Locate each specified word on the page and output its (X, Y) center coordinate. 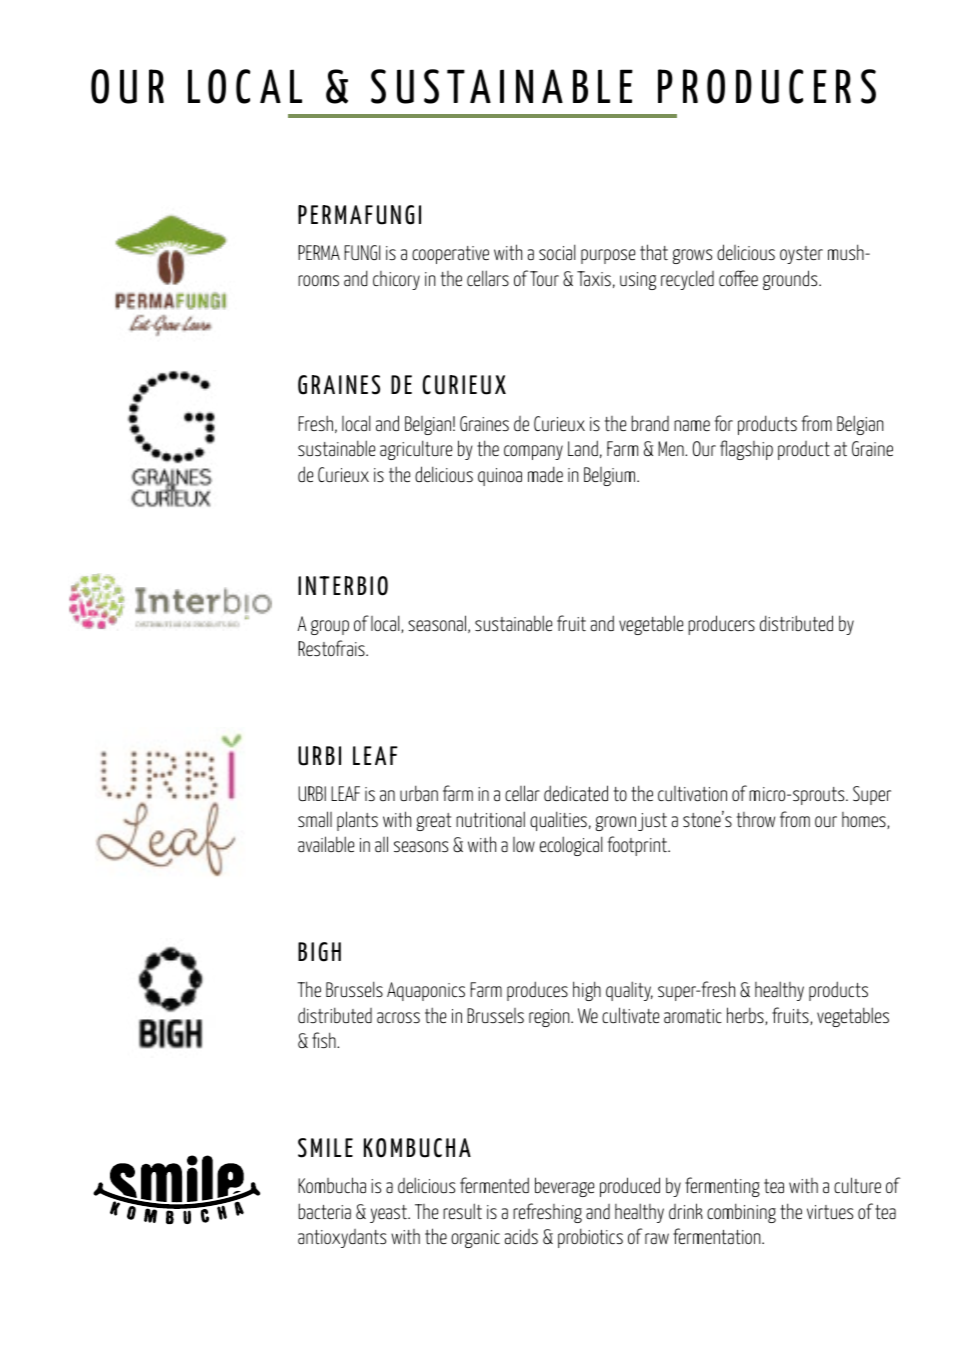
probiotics (590, 1238)
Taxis (594, 278)
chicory (396, 280)
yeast (389, 1214)
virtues (830, 1212)
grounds (791, 280)
